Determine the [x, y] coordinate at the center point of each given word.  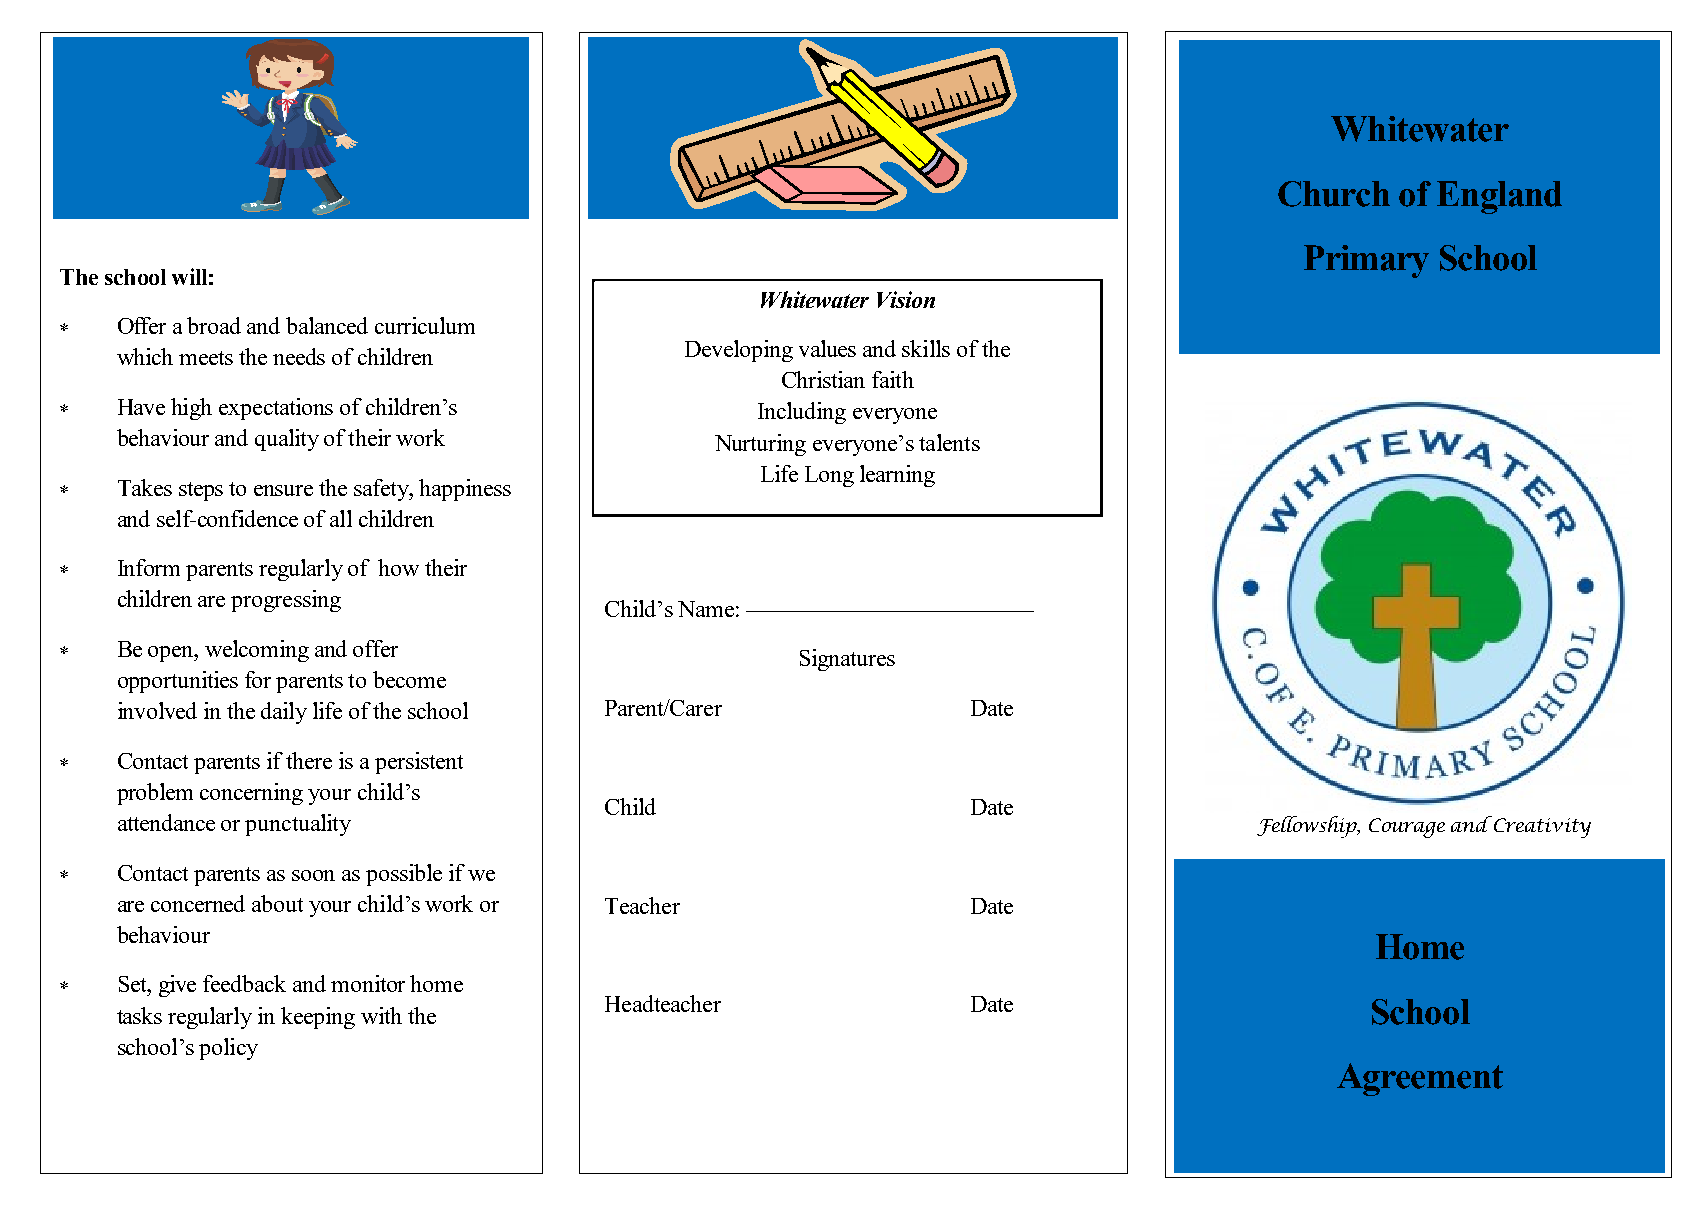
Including [802, 413]
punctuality [298, 825]
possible [404, 875]
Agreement [1420, 1079]
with [381, 1015]
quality [287, 440]
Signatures [847, 660]
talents [949, 442]
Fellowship [1308, 827]
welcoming [257, 651]
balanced [327, 325]
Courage [1407, 828]
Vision [906, 299]
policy [228, 1049]
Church [1334, 194]
